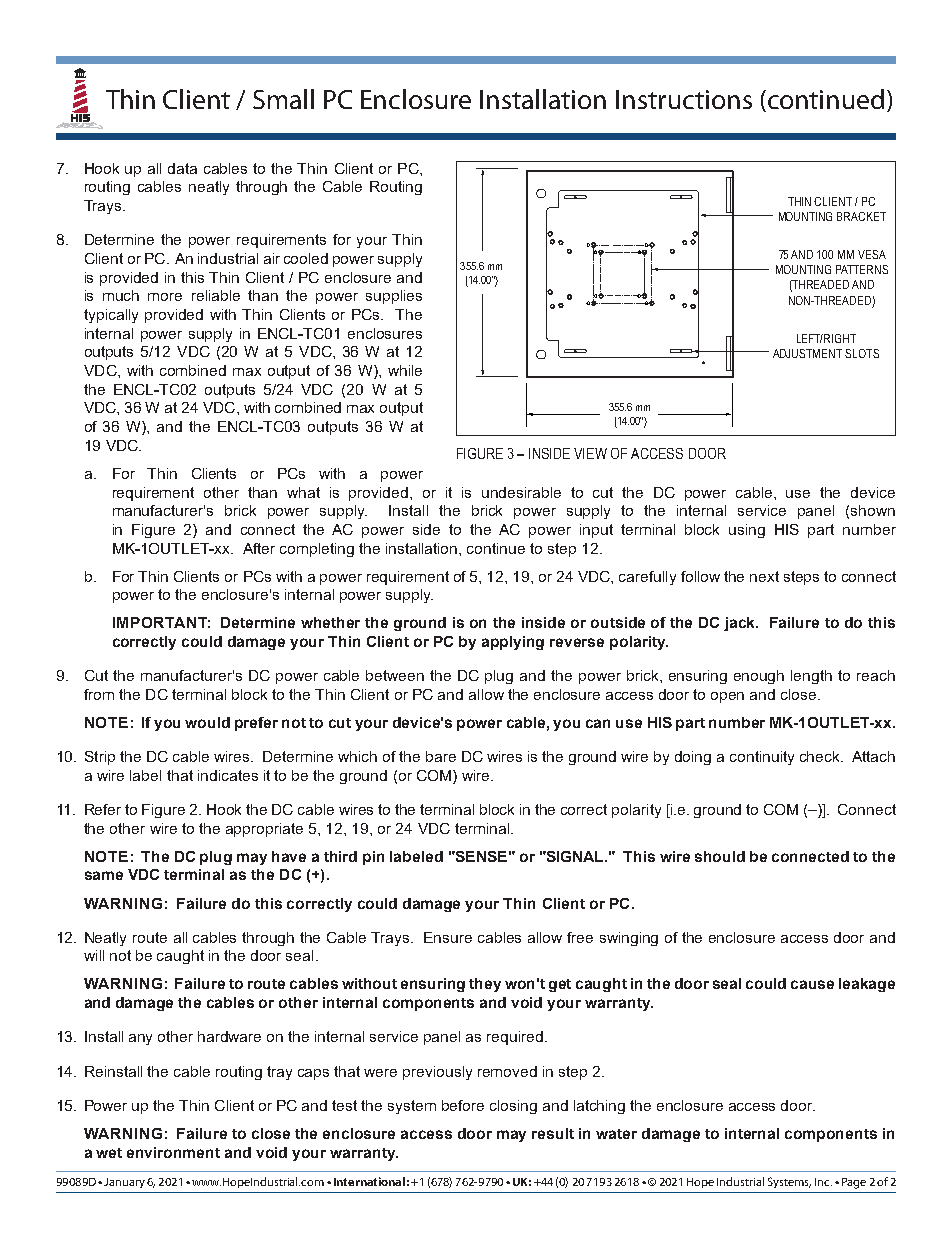 The height and width of the document is (1233, 952). What do you see at coordinates (684, 99) in the document?
I see `Instructions` at bounding box center [684, 99].
